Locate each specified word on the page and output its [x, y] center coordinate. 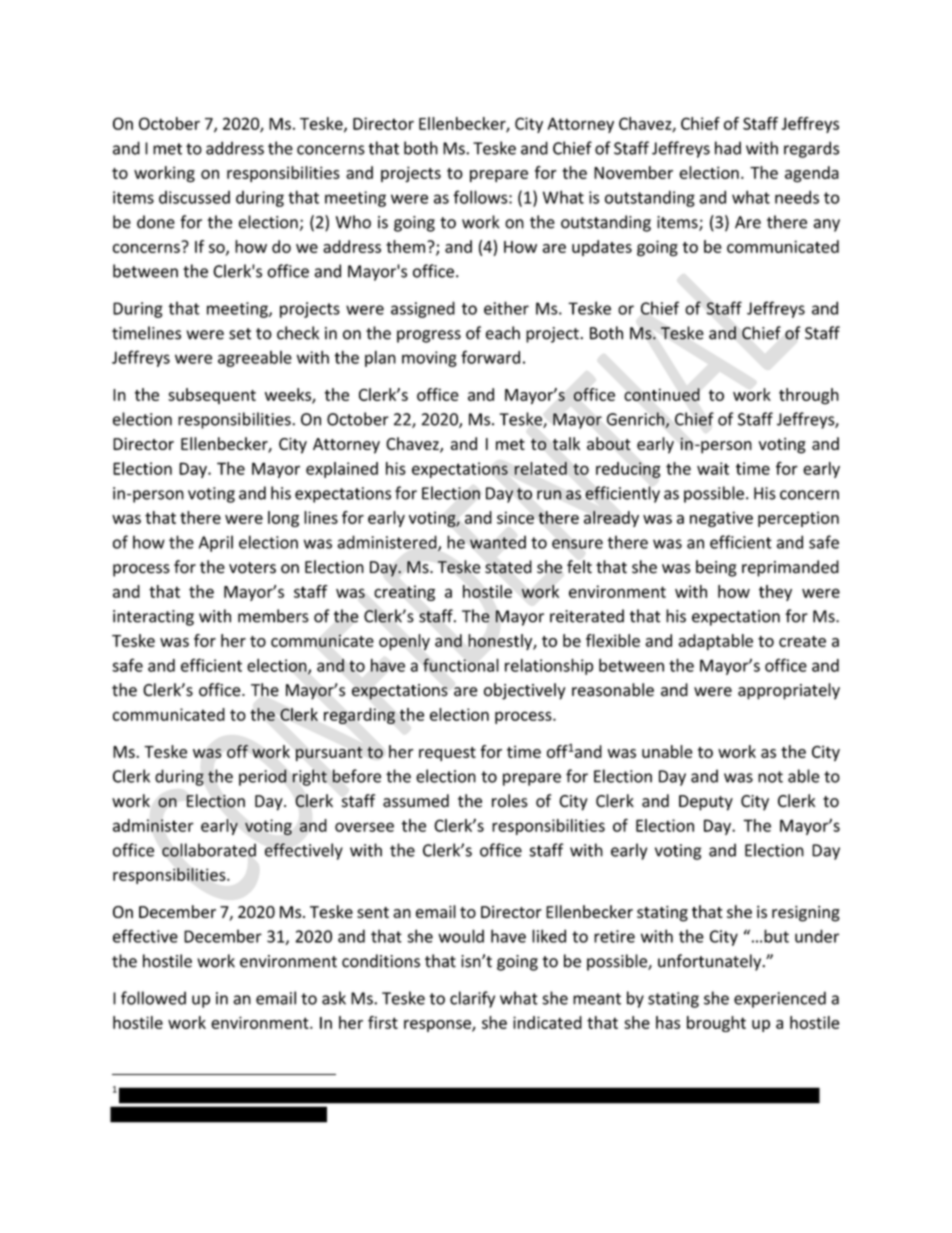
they [775, 593]
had [728, 148]
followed [153, 998]
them [407, 246]
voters [252, 568]
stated [508, 567]
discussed [194, 197]
